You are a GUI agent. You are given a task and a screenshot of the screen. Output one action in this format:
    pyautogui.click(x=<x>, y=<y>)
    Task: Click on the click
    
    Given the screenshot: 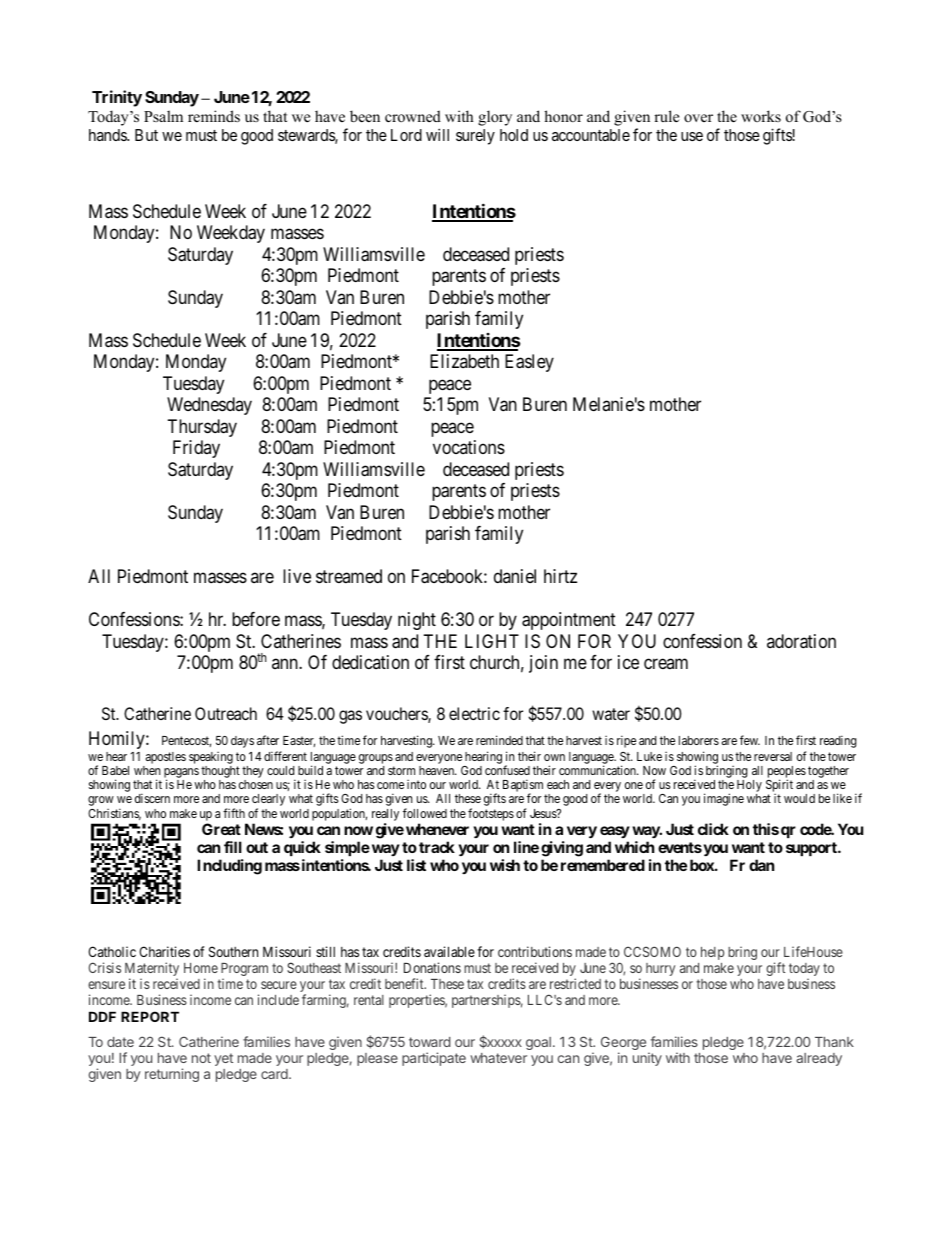 What is the action you would take?
    pyautogui.click(x=713, y=829)
